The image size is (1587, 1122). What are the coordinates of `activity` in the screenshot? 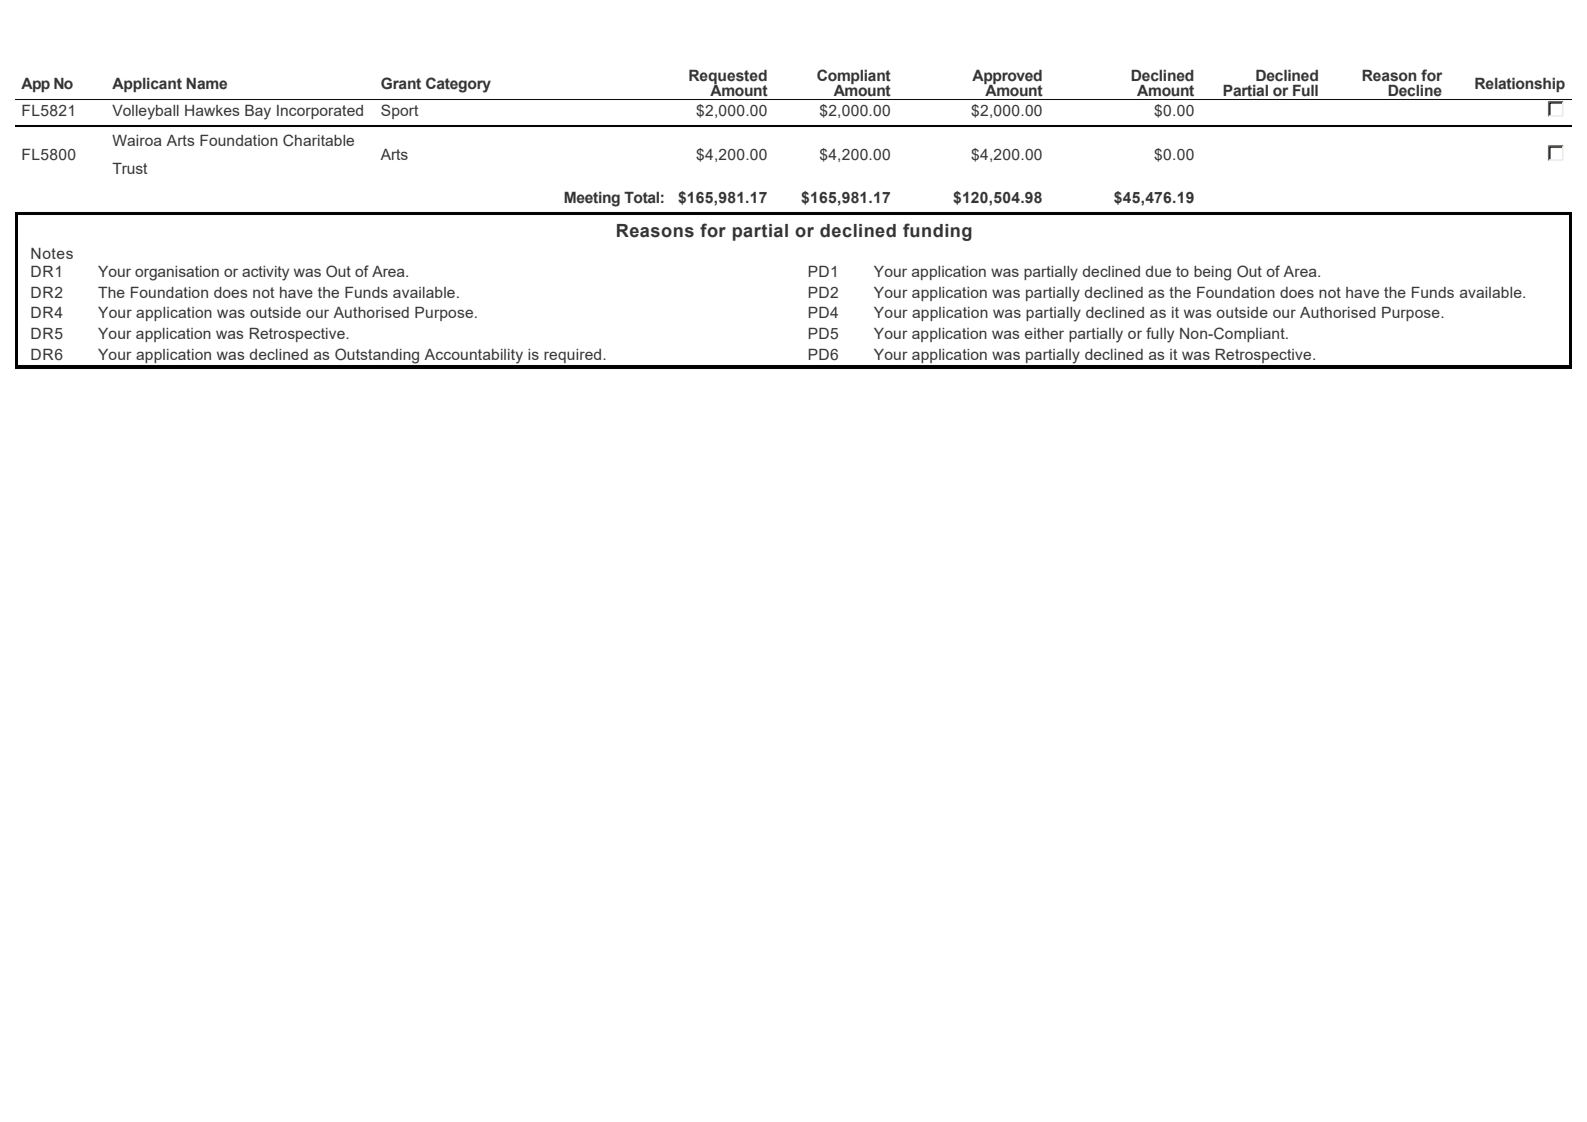 It's located at (265, 273).
